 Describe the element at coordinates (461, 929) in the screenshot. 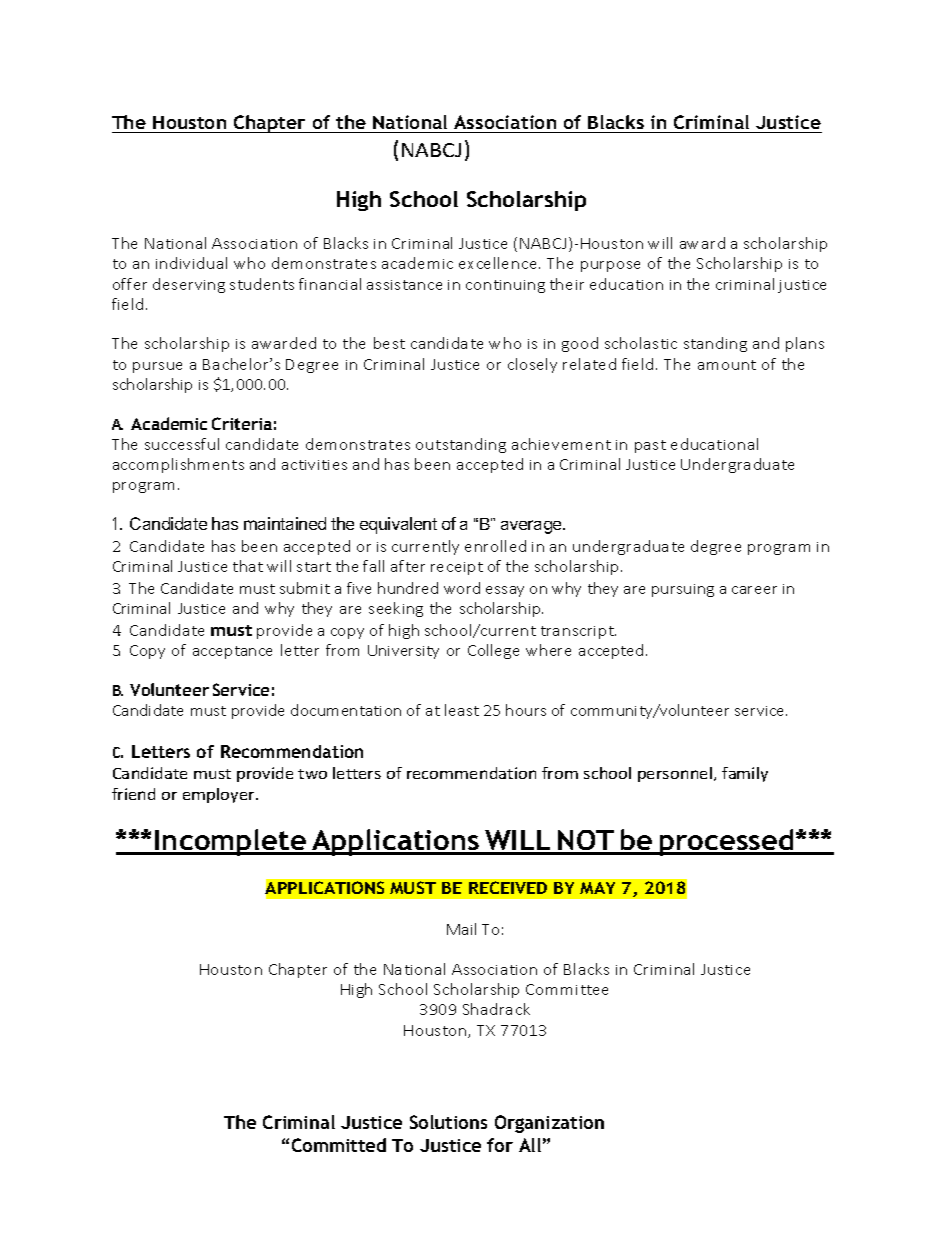

I see `Mail` at that location.
